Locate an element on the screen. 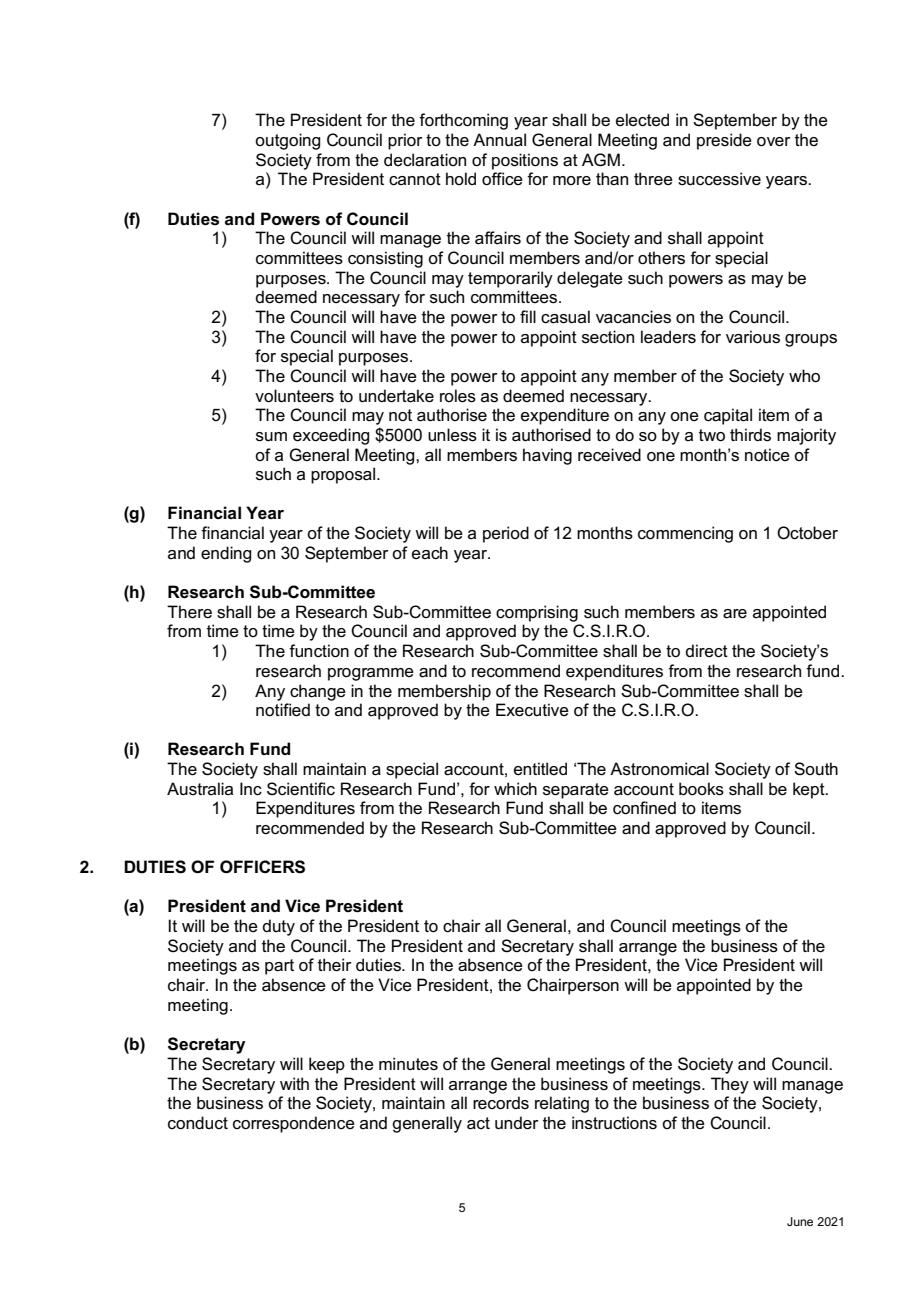 The height and width of the screenshot is (1308, 924). over is located at coordinates (774, 142).
